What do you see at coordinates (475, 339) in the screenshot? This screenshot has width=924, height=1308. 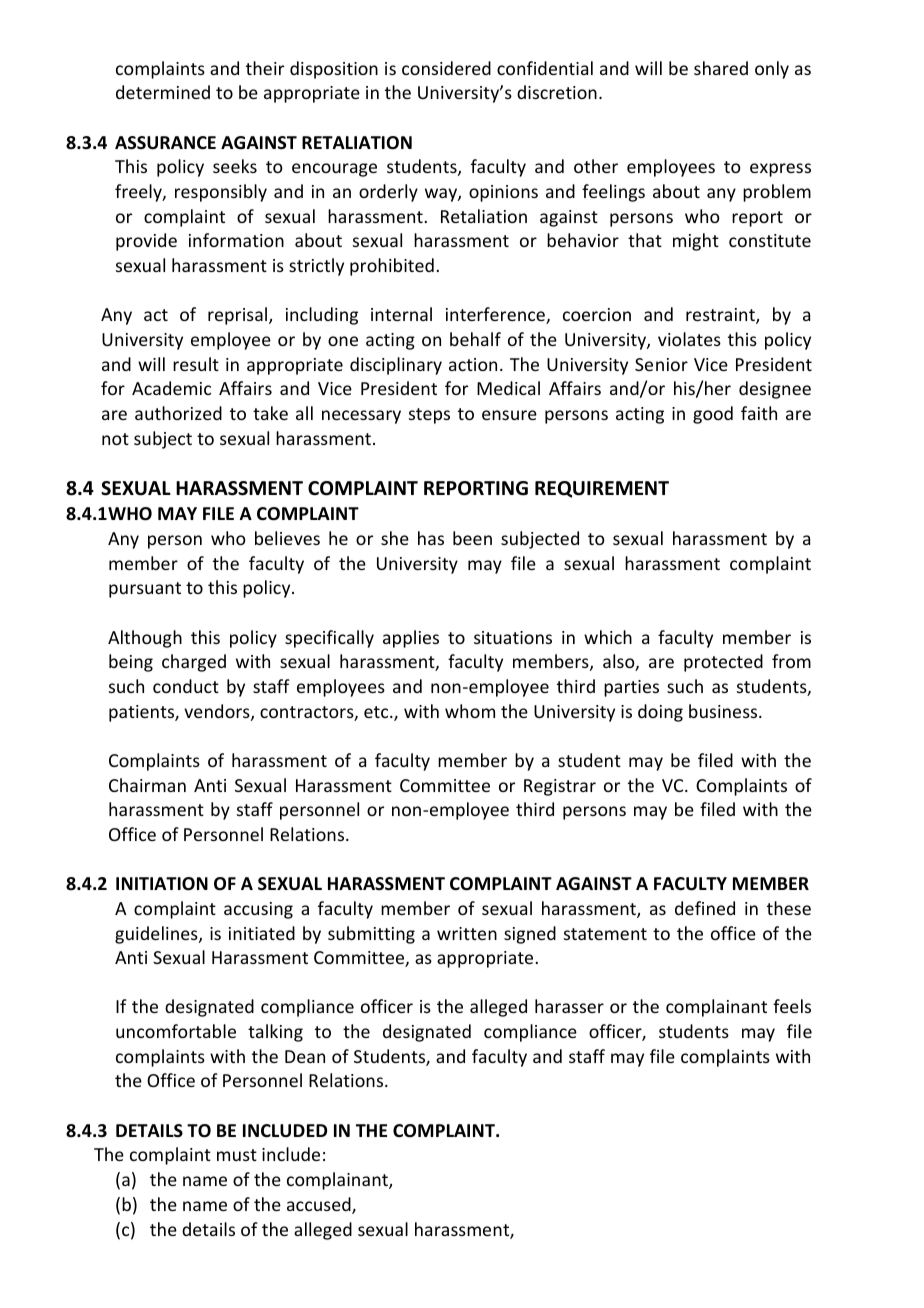 I see `behalf` at bounding box center [475, 339].
